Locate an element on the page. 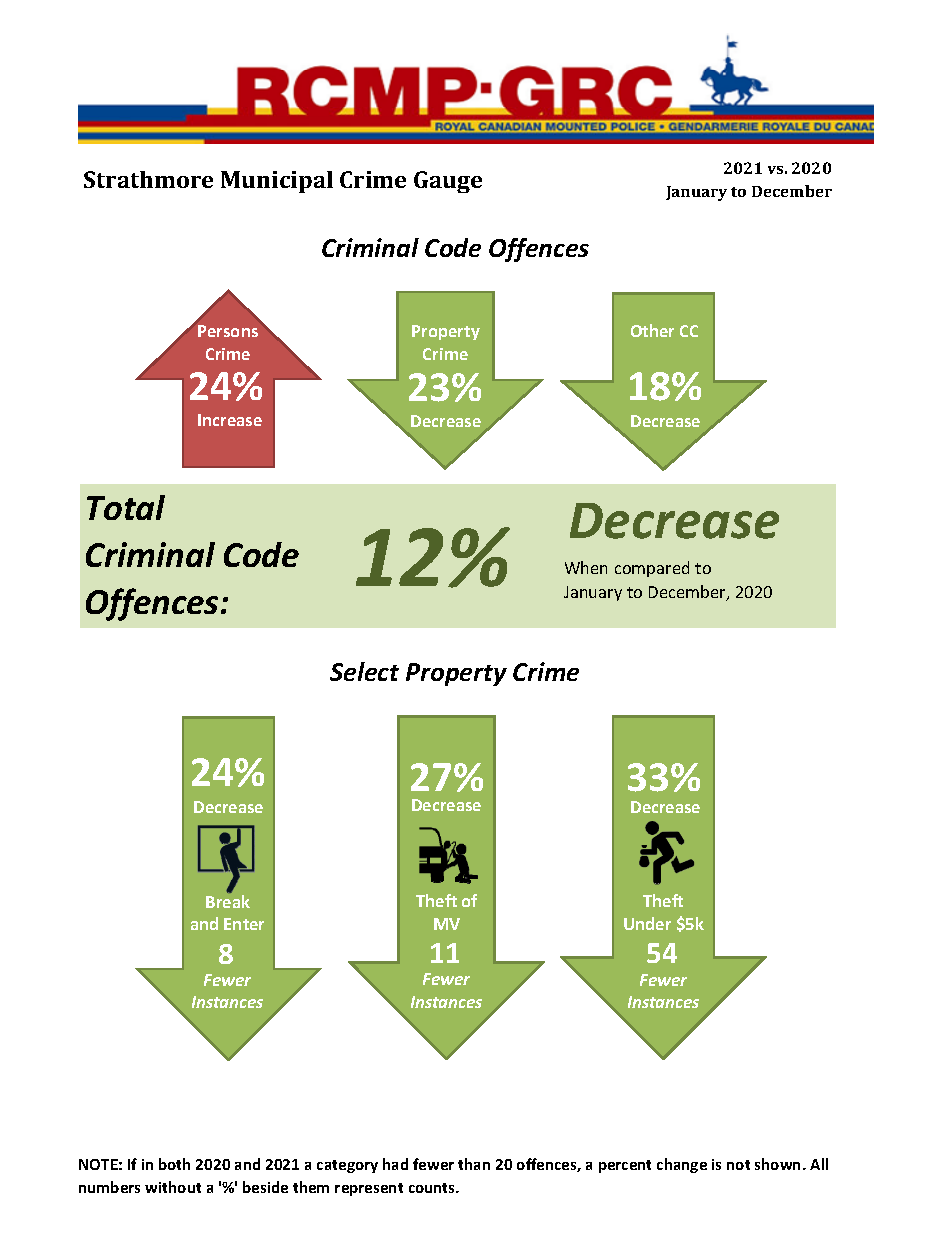 The image size is (952, 1233). than is located at coordinates (474, 1164).
